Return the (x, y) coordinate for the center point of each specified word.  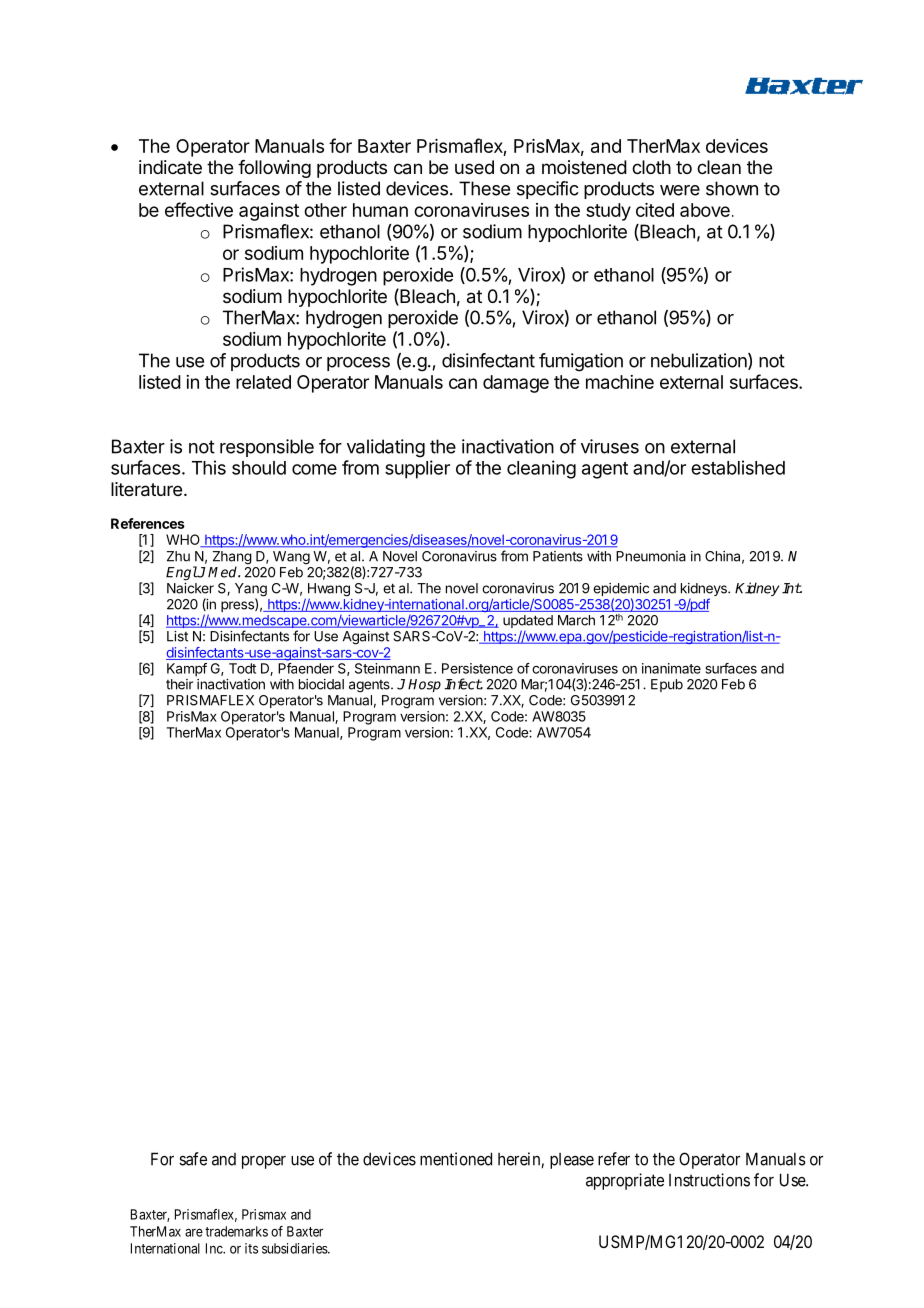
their (179, 684)
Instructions (709, 1180)
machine (620, 382)
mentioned (456, 1159)
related (263, 382)
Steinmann (387, 668)
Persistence (477, 668)
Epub (667, 685)
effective (199, 209)
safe (193, 1159)
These (484, 188)
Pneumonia (651, 556)
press (238, 605)
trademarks (236, 1231)
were (680, 190)
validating (386, 448)
